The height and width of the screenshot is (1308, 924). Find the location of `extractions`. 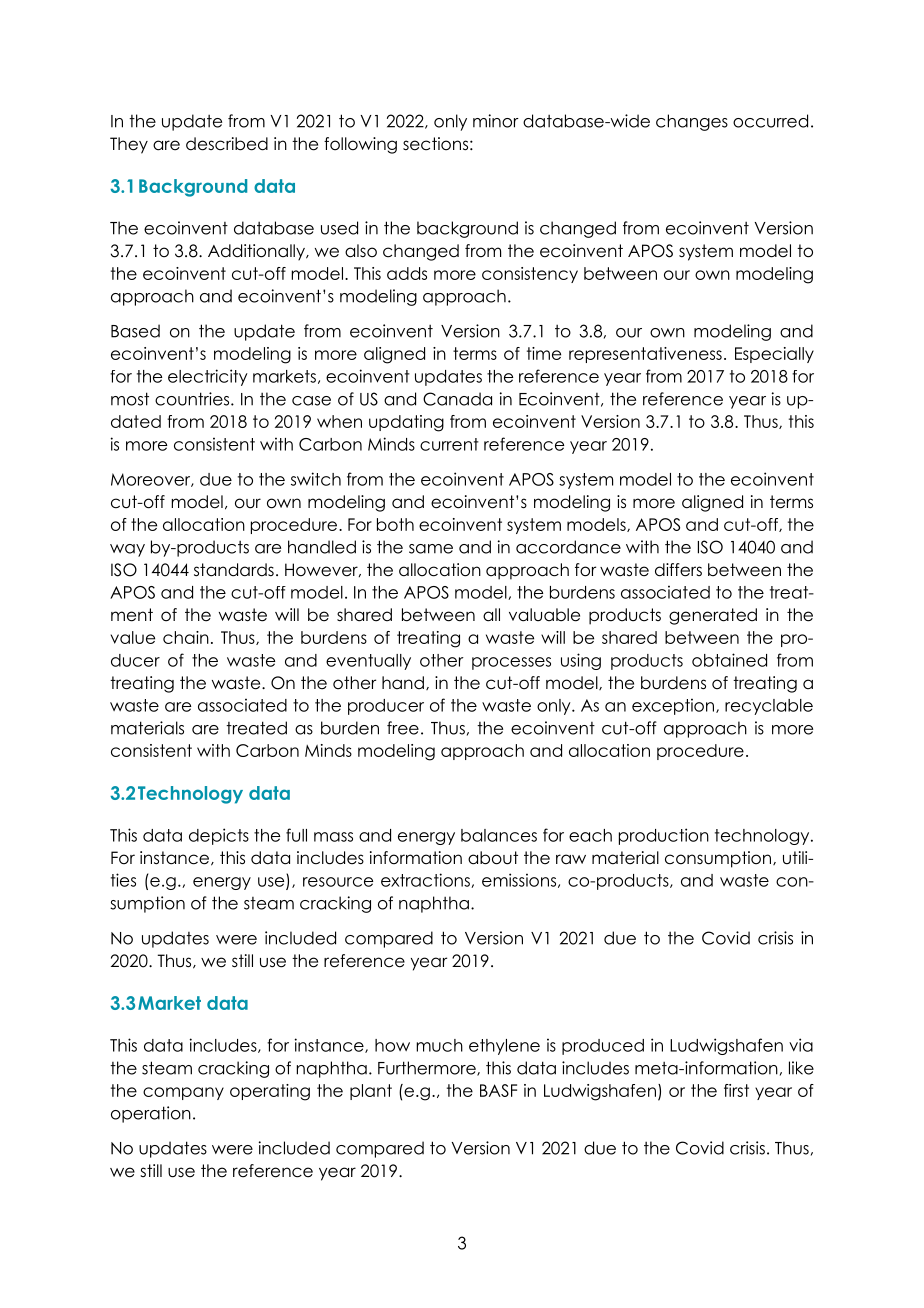

extractions is located at coordinates (426, 880).
